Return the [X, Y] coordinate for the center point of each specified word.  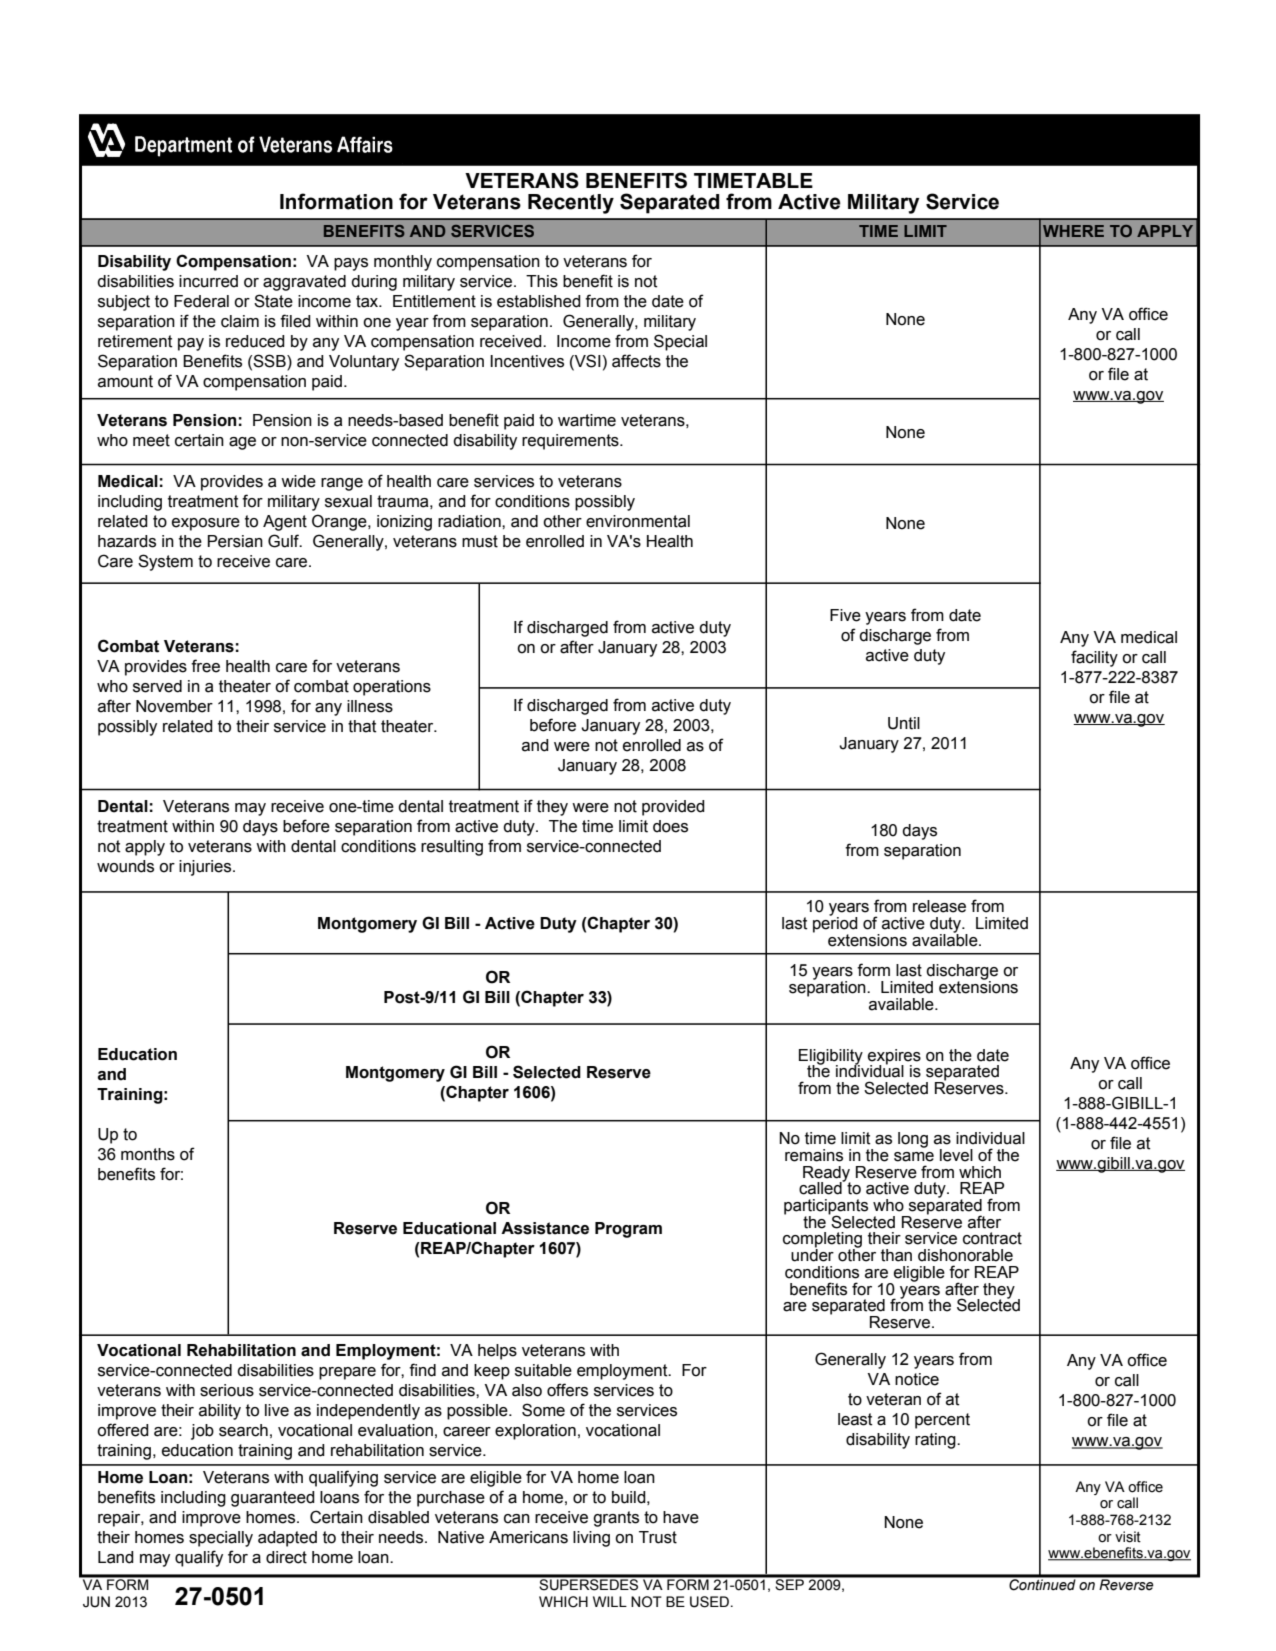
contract [992, 1238]
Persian [235, 541]
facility [1094, 658]
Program [628, 1230]
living [591, 1539]
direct [286, 1557]
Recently [571, 204]
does [670, 826]
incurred [208, 281]
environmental [638, 521]
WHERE [1073, 231]
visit [1128, 1537]
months [148, 1154]
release [939, 906]
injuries [206, 868]
